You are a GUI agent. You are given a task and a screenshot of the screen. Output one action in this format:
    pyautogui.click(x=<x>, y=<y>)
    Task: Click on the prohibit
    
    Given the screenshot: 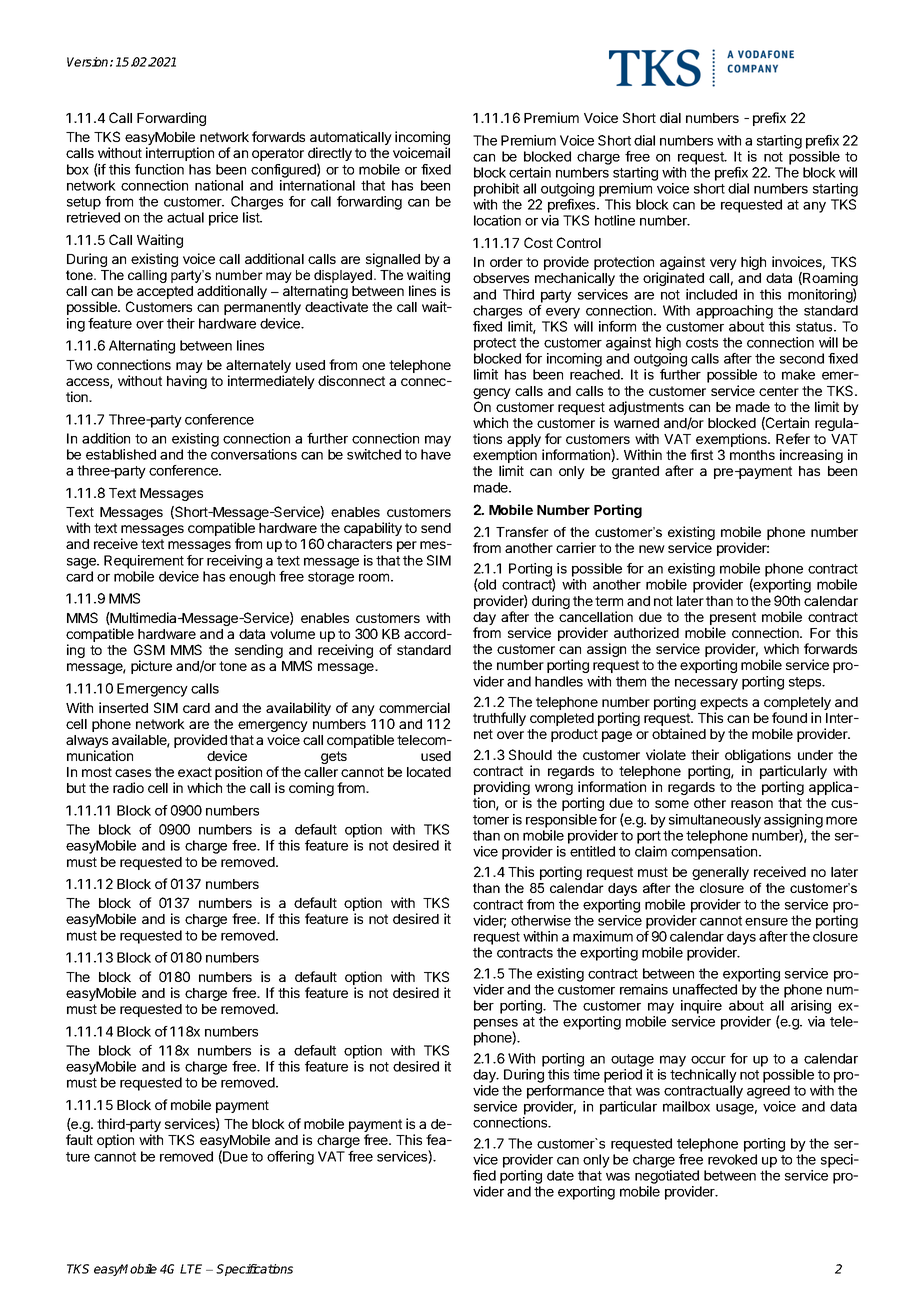 What is the action you would take?
    pyautogui.click(x=496, y=190)
